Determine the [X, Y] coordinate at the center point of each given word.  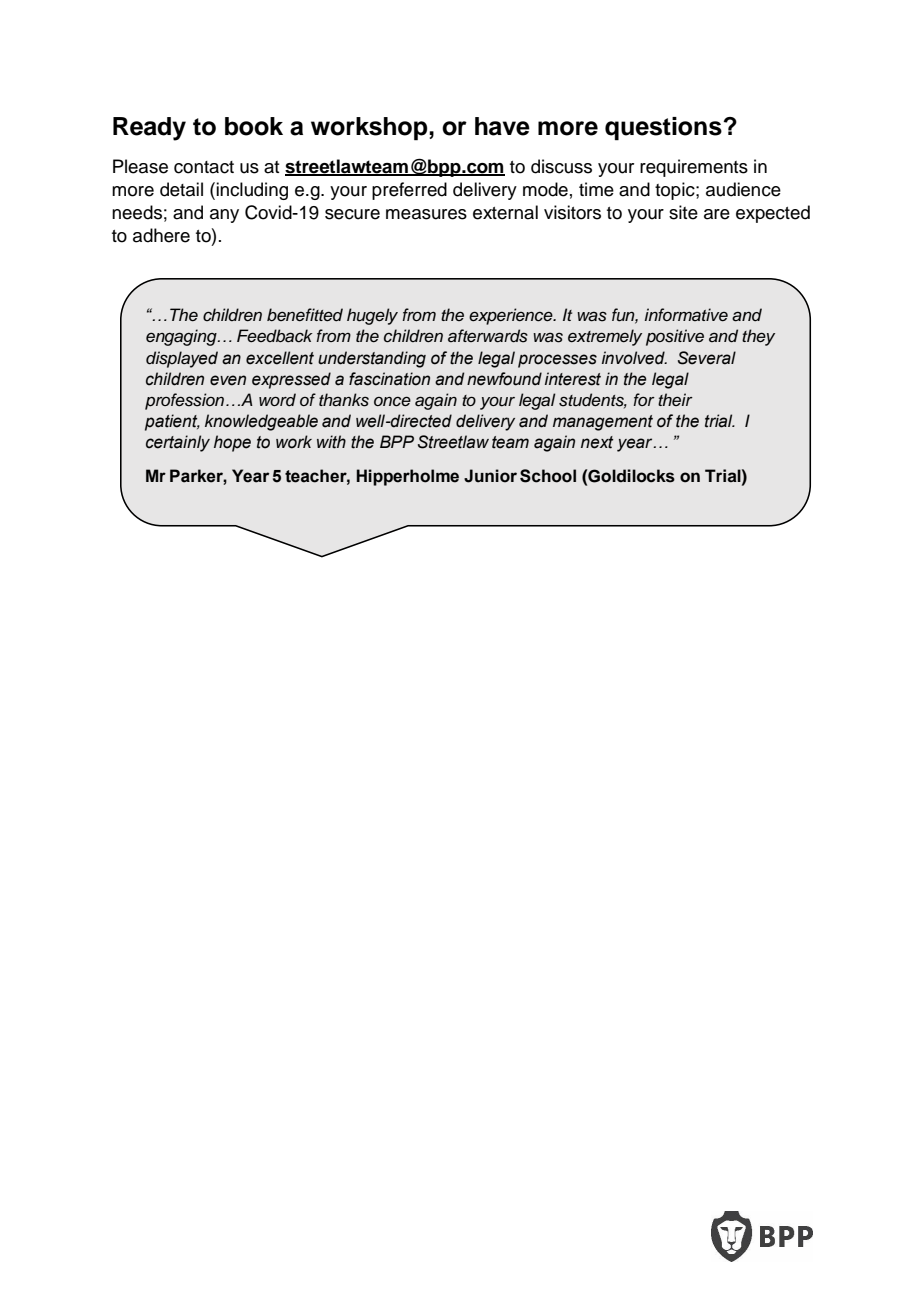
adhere [161, 235]
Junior [490, 476]
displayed [182, 359]
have [502, 126]
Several [707, 358]
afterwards [488, 336]
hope [232, 443]
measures [426, 214]
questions [664, 129]
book [254, 126]
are [717, 214]
